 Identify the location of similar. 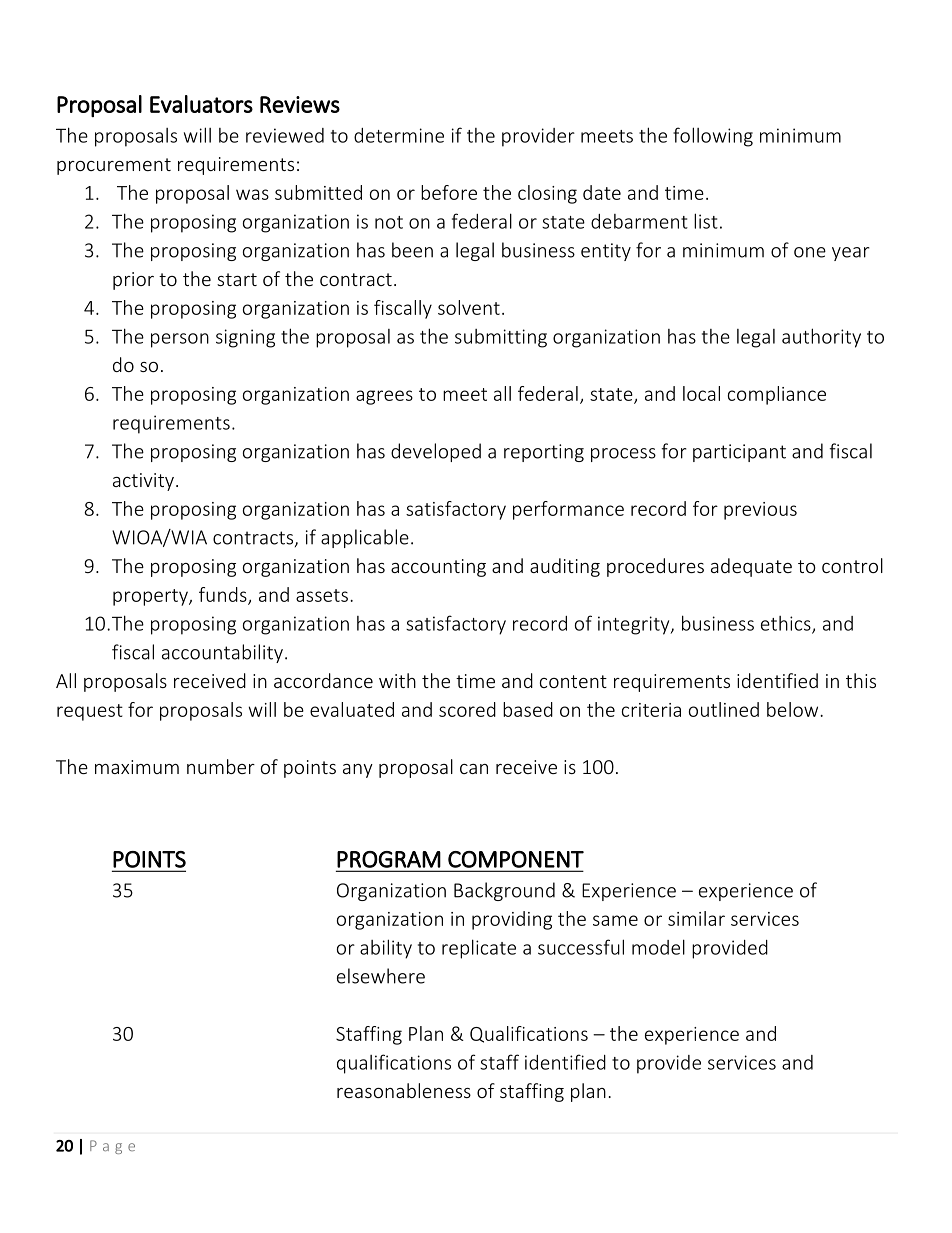
(696, 918).
